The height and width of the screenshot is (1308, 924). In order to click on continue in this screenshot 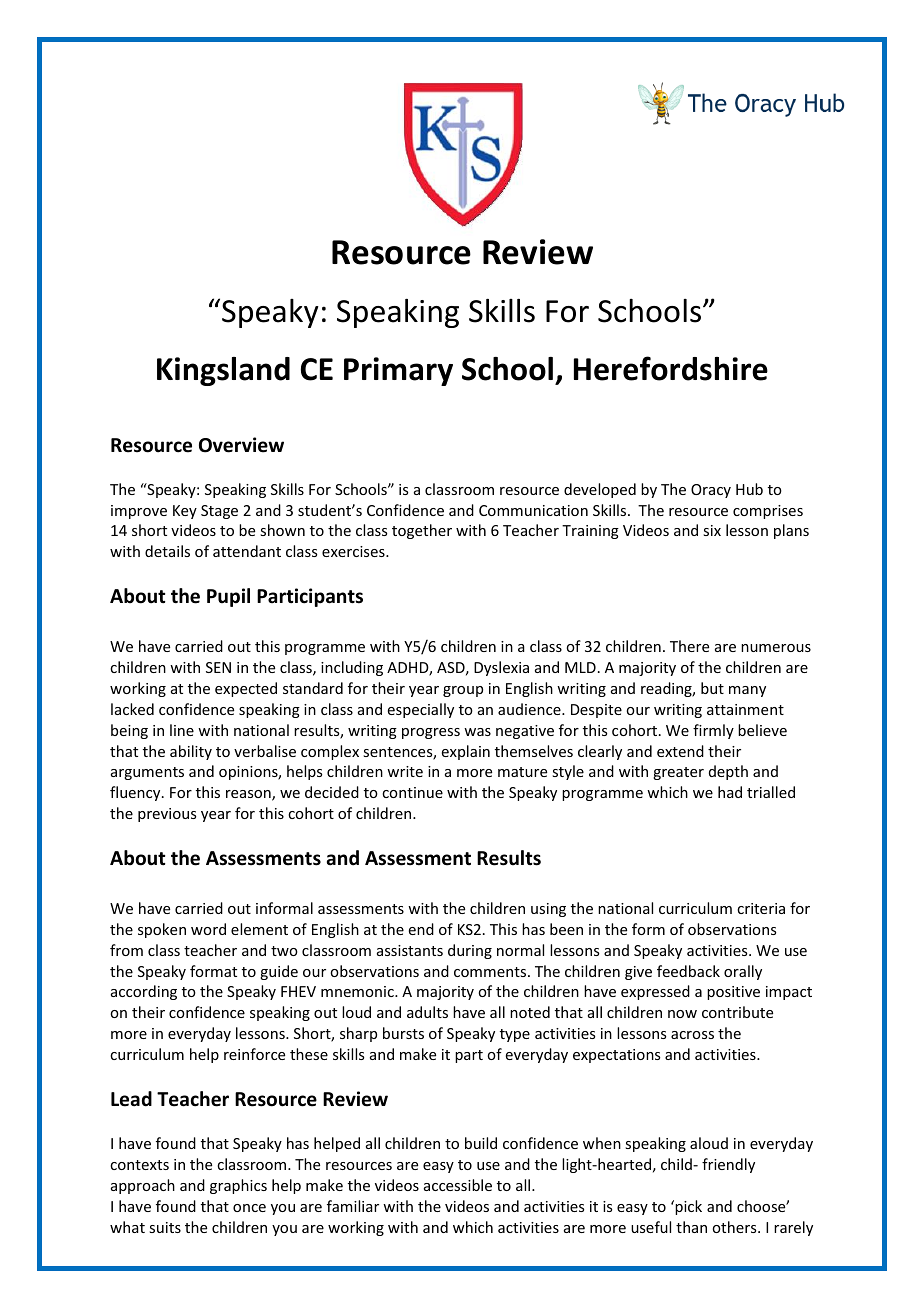, I will do `click(412, 792)`.
